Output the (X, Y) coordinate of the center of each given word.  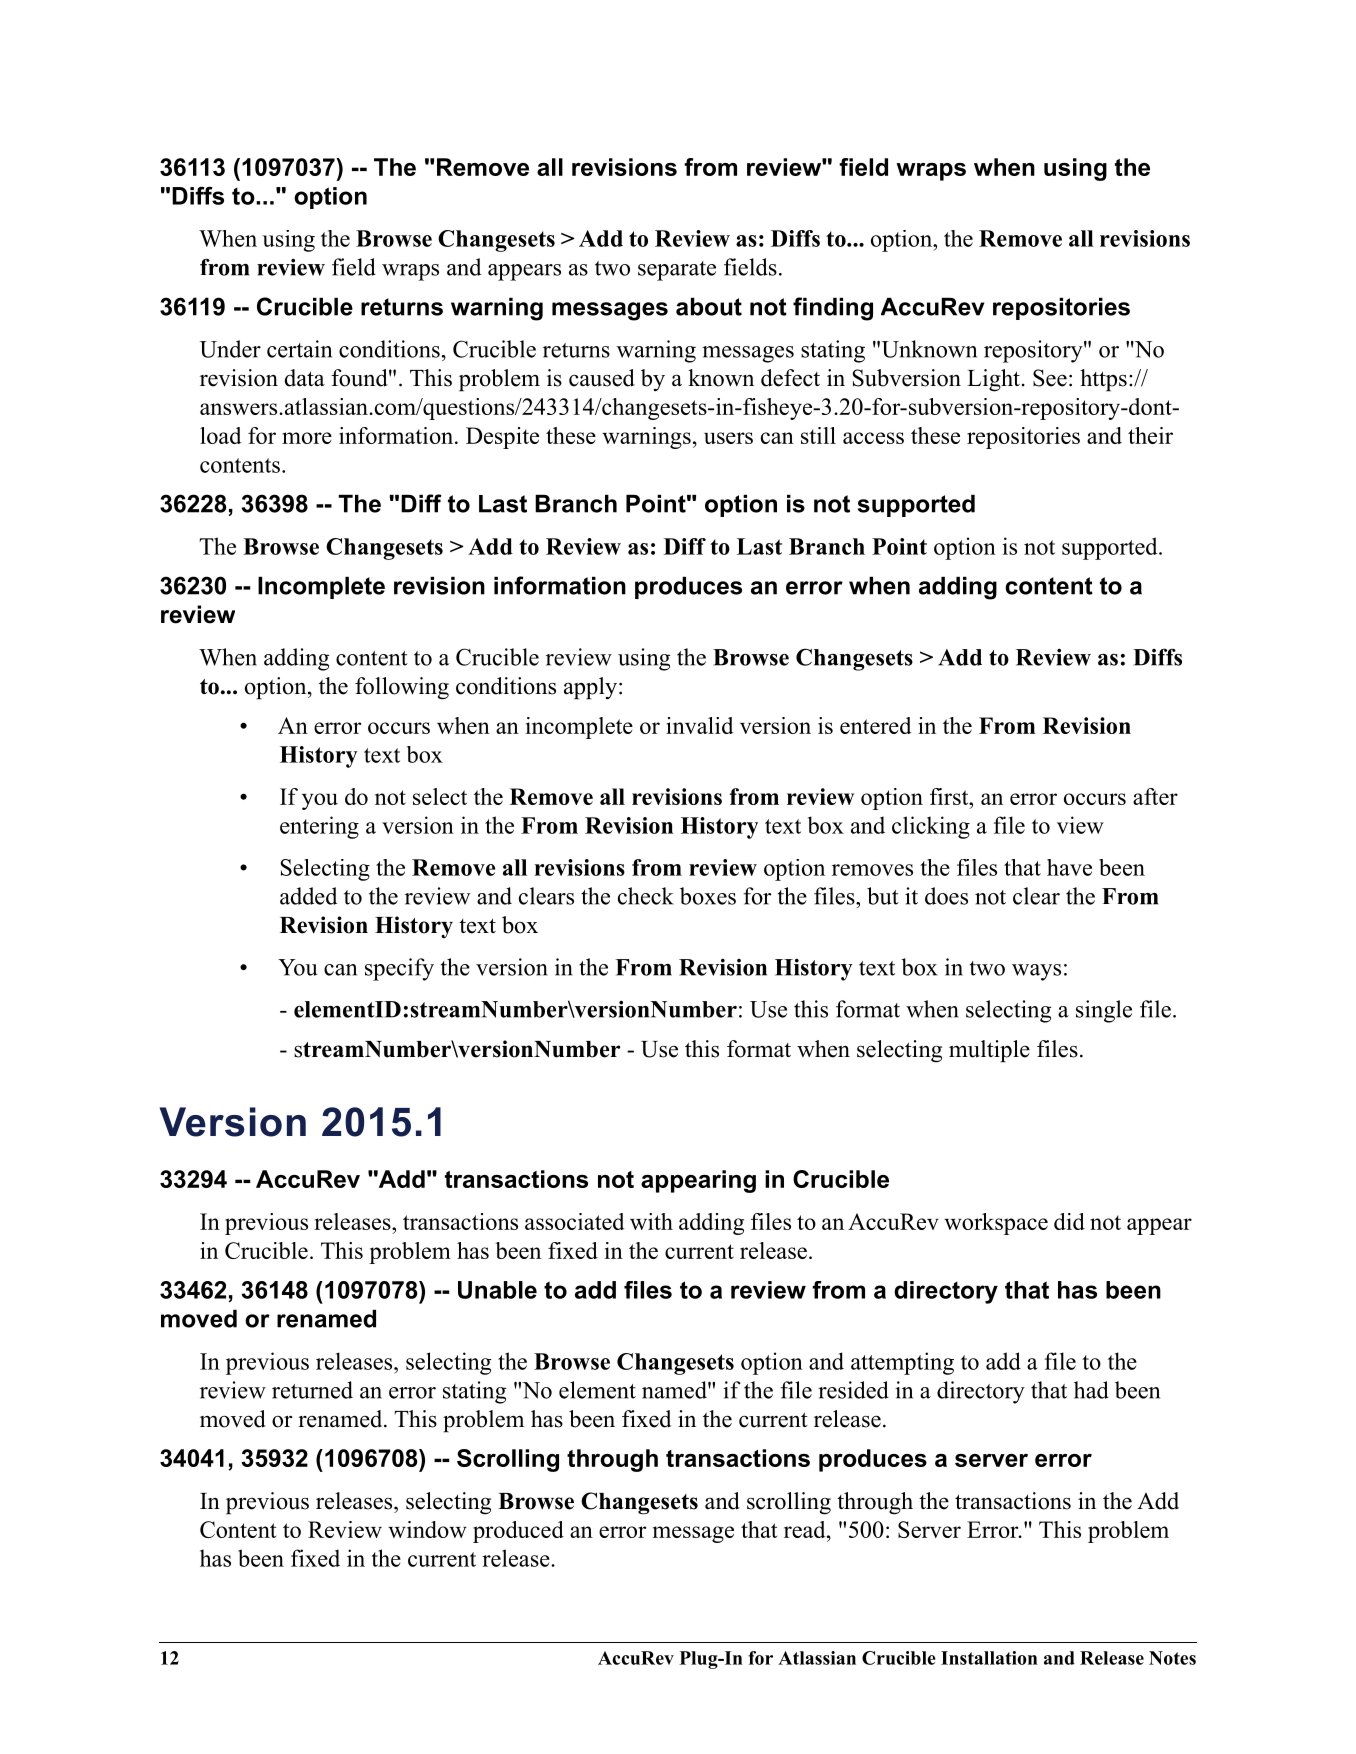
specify (399, 969)
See (1050, 378)
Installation (989, 1658)
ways (1036, 972)
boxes (708, 896)
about (709, 307)
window (427, 1529)
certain (299, 349)
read (806, 1529)
